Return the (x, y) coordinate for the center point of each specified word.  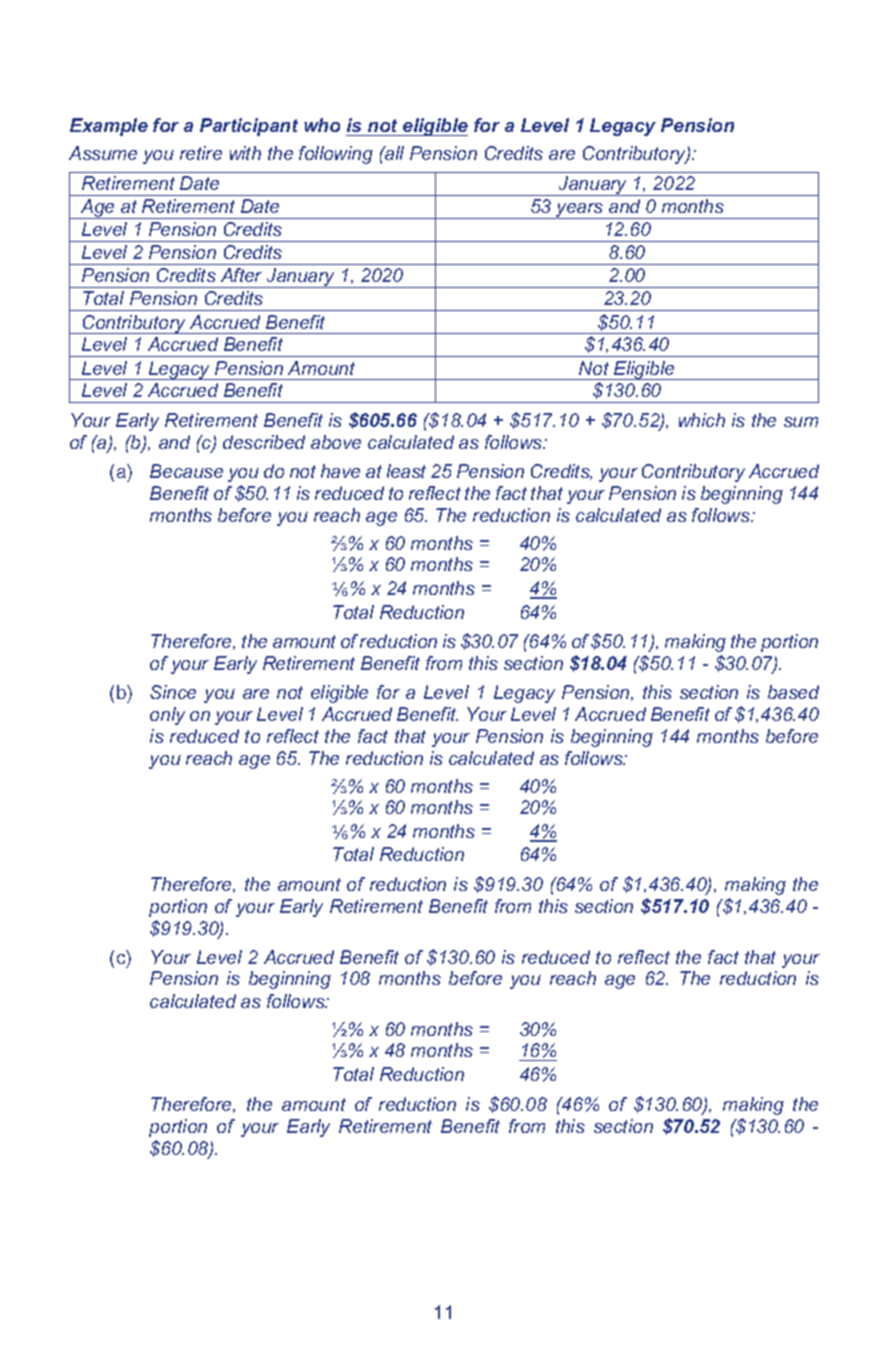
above (336, 442)
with (245, 153)
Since (173, 692)
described (264, 442)
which (702, 420)
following (336, 155)
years (580, 211)
